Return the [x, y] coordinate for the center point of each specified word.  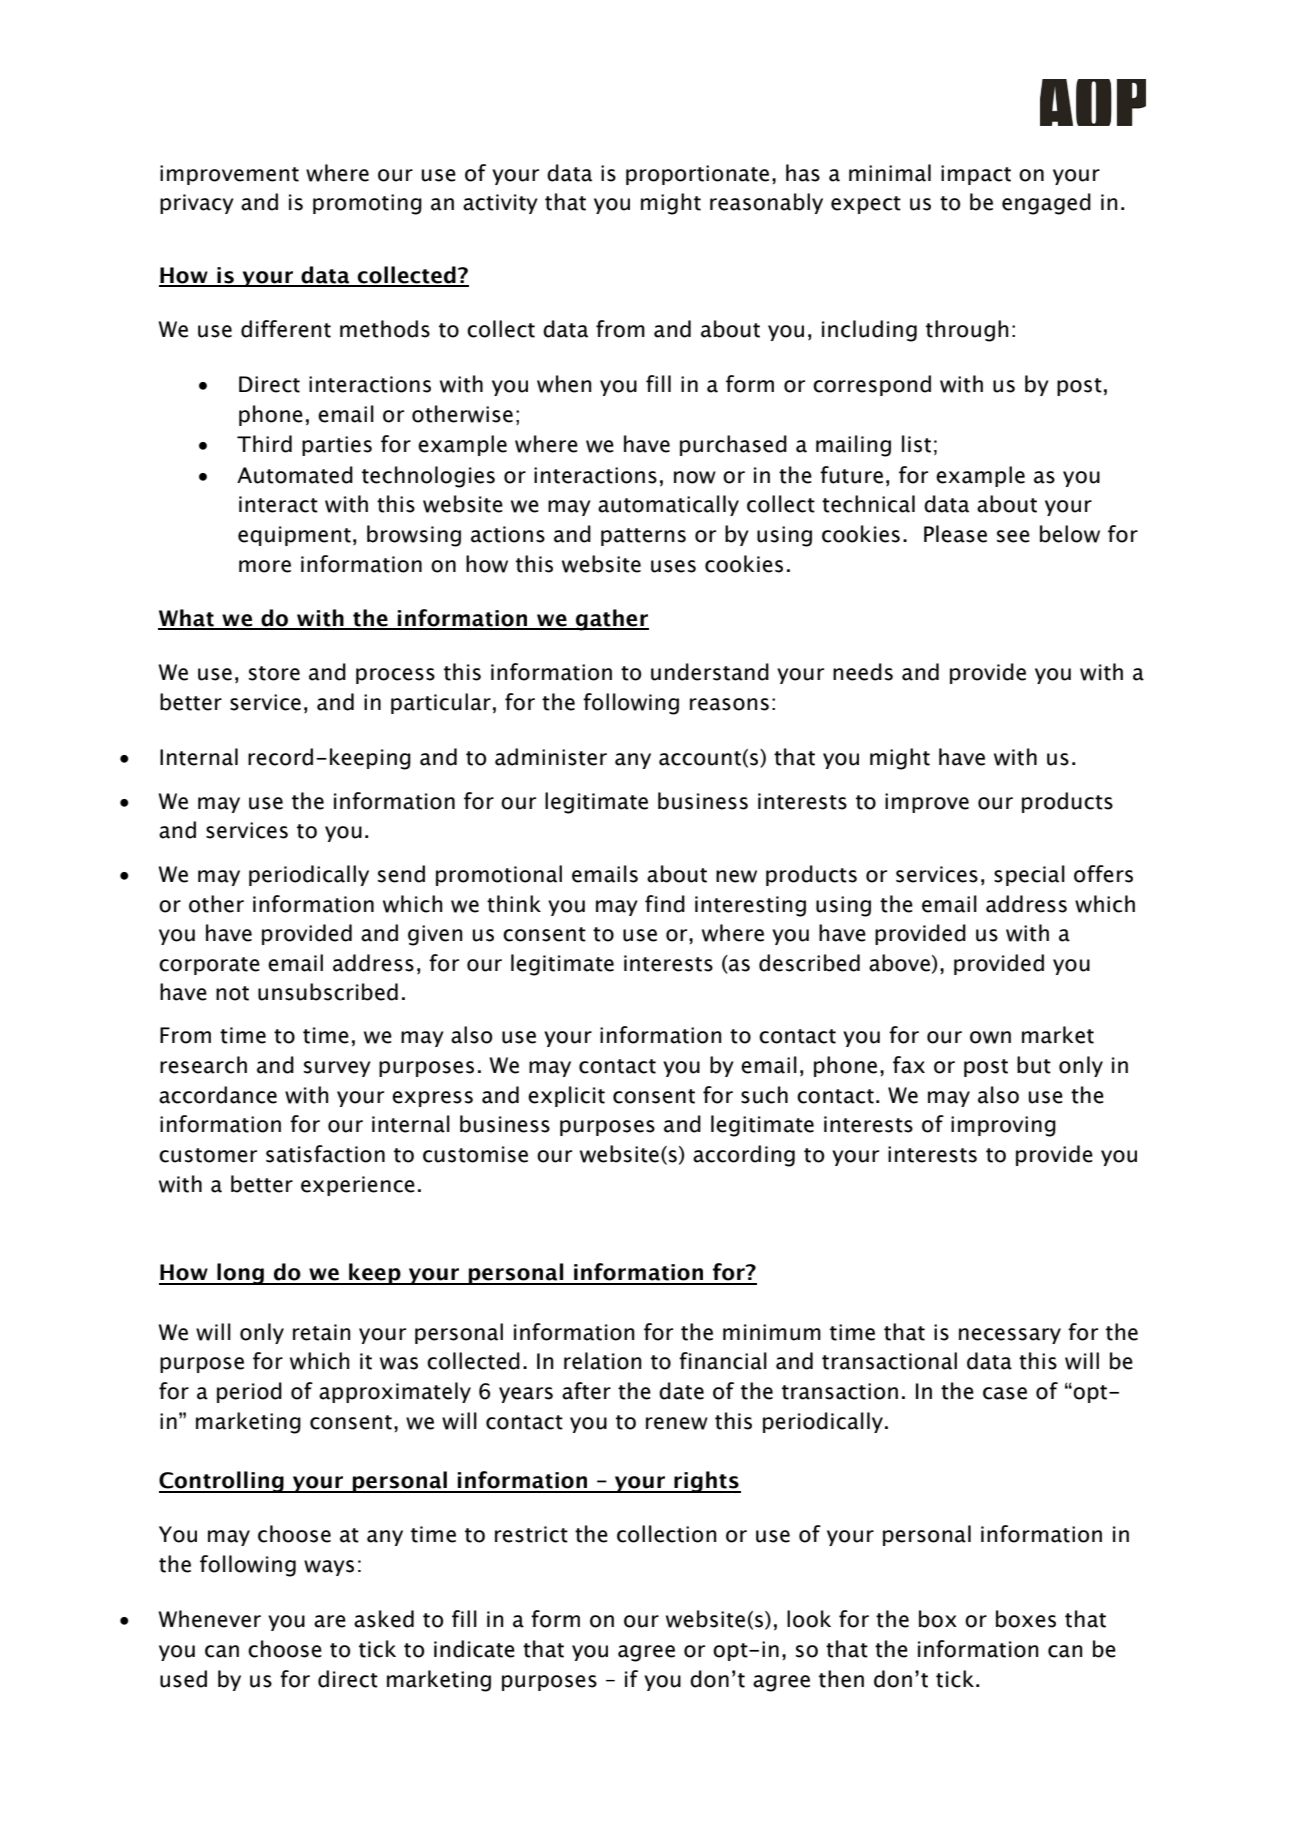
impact [976, 175]
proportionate [697, 175]
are [330, 1621]
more [265, 566]
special [1029, 875]
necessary [1010, 1336]
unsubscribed [328, 992]
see [1013, 536]
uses [673, 566]
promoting [367, 204]
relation [603, 1361]
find [665, 904]
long [240, 1274]
